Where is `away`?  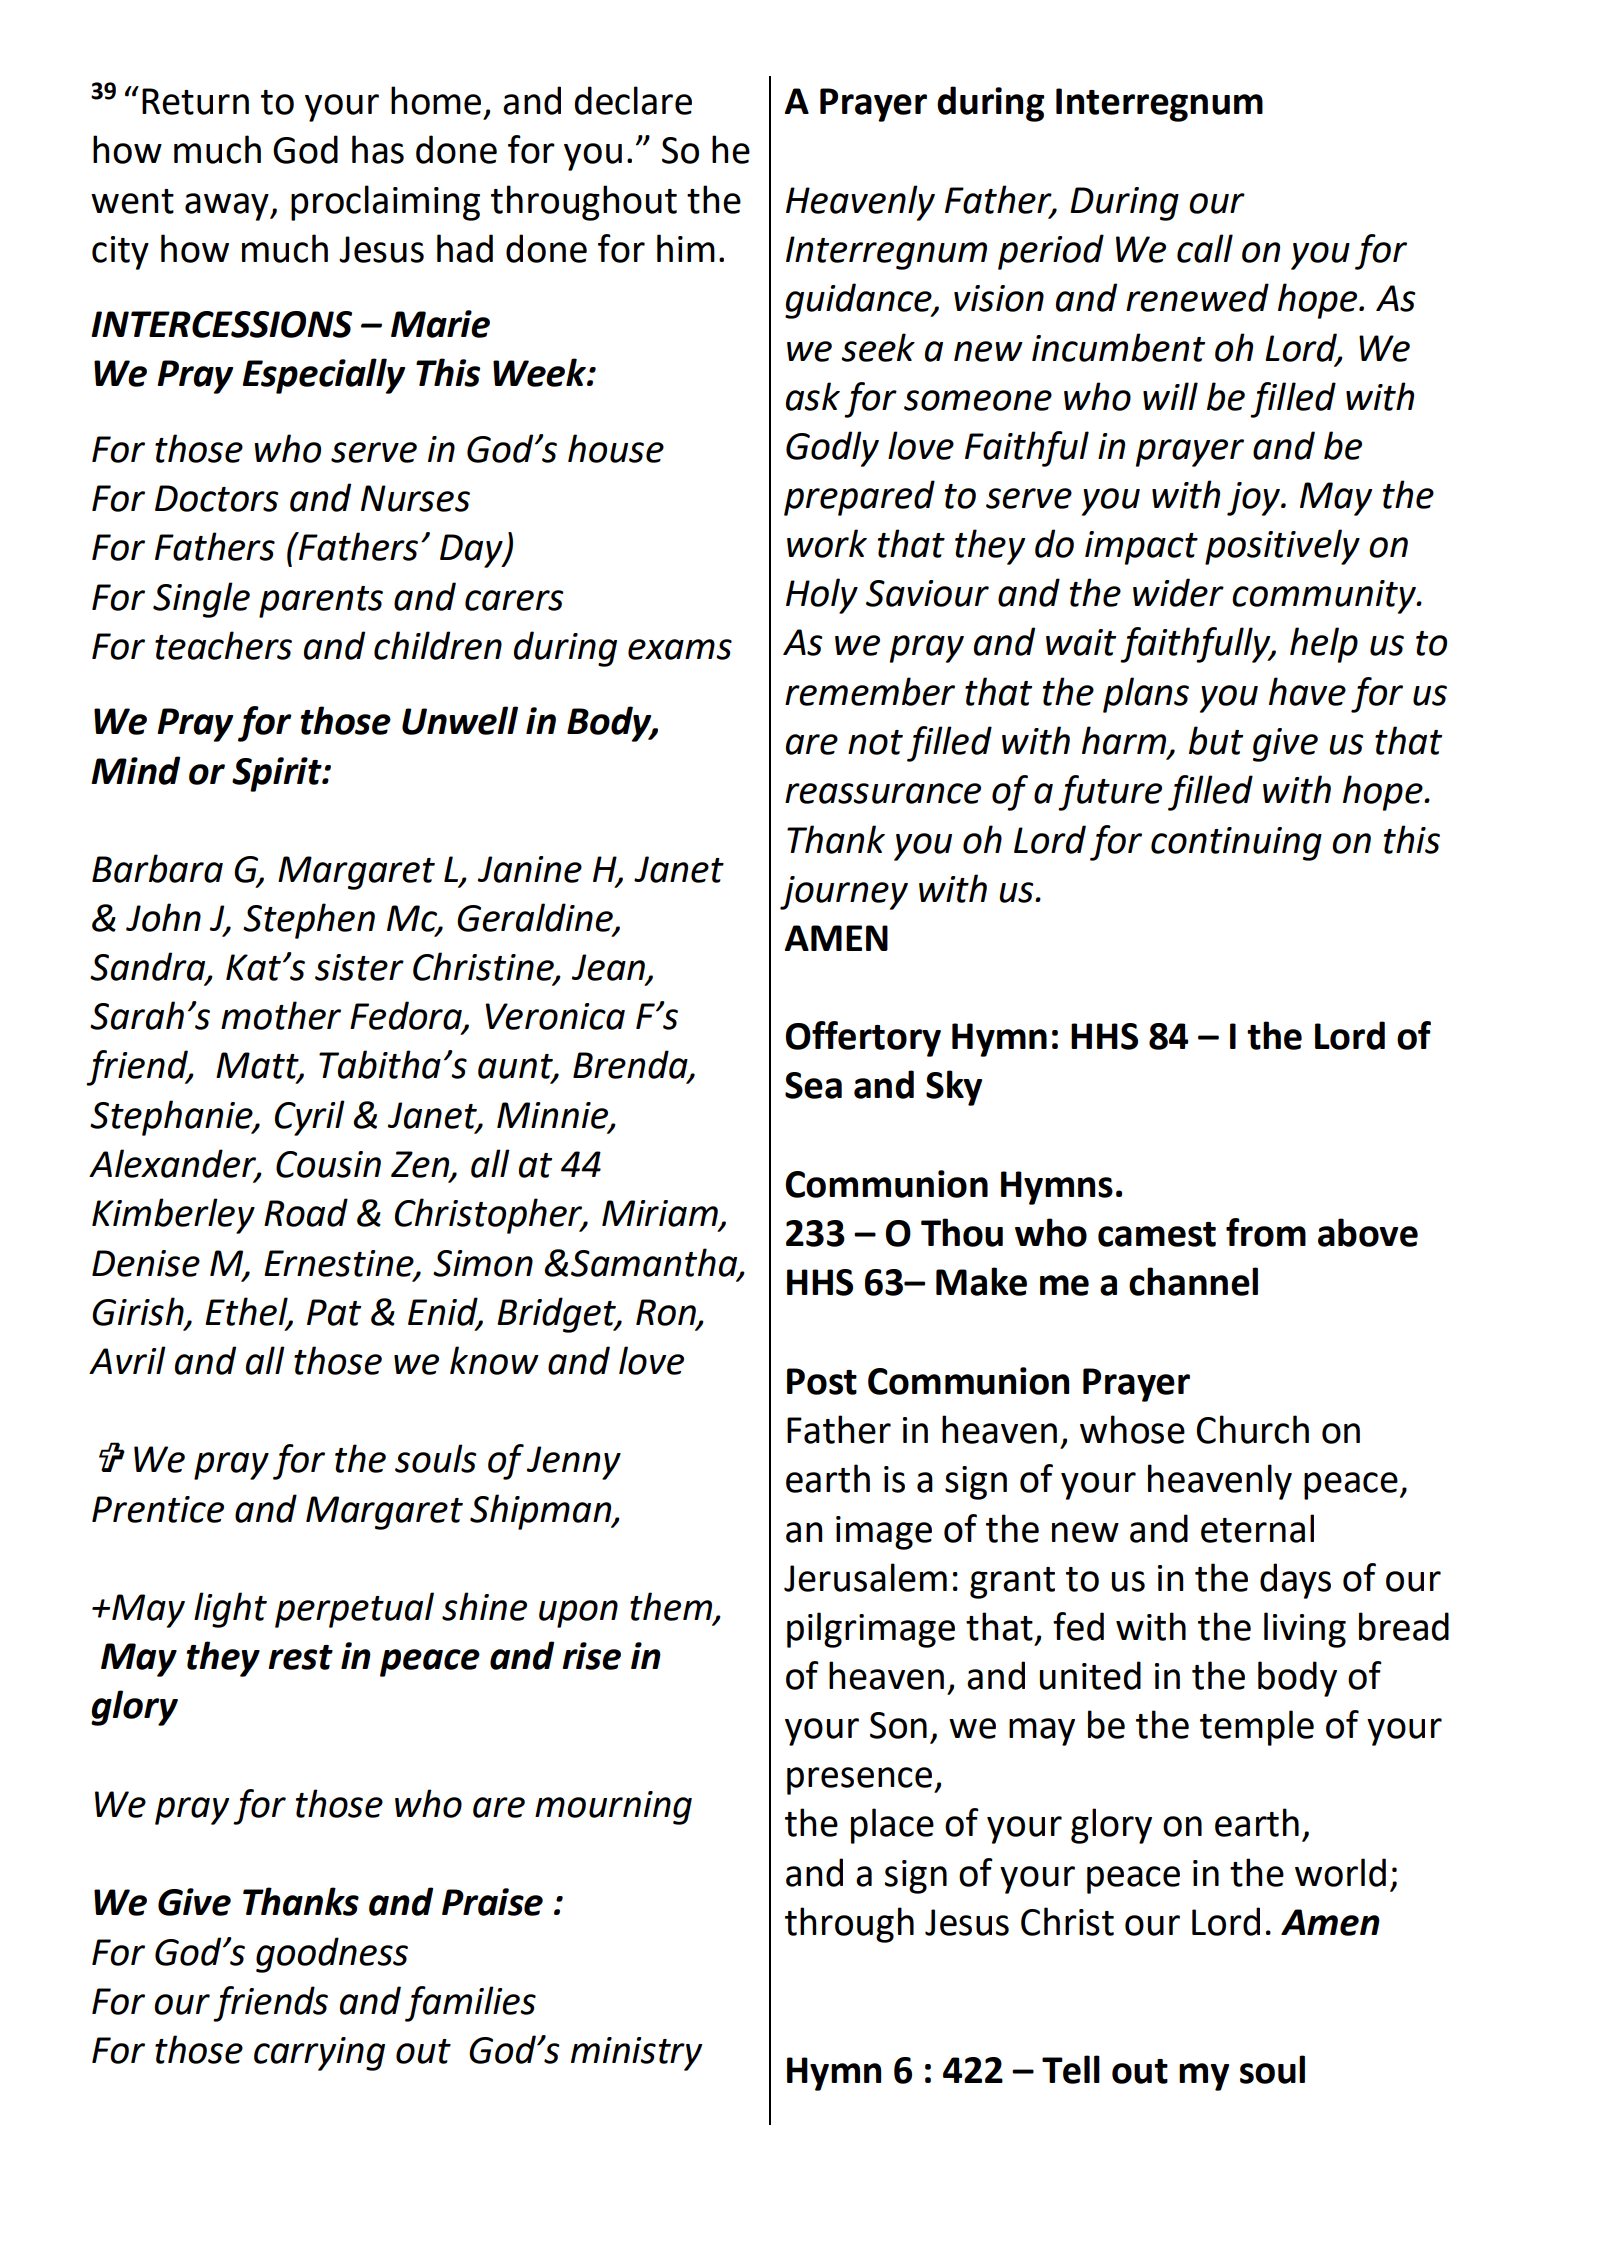
away is located at coordinates (228, 207).
